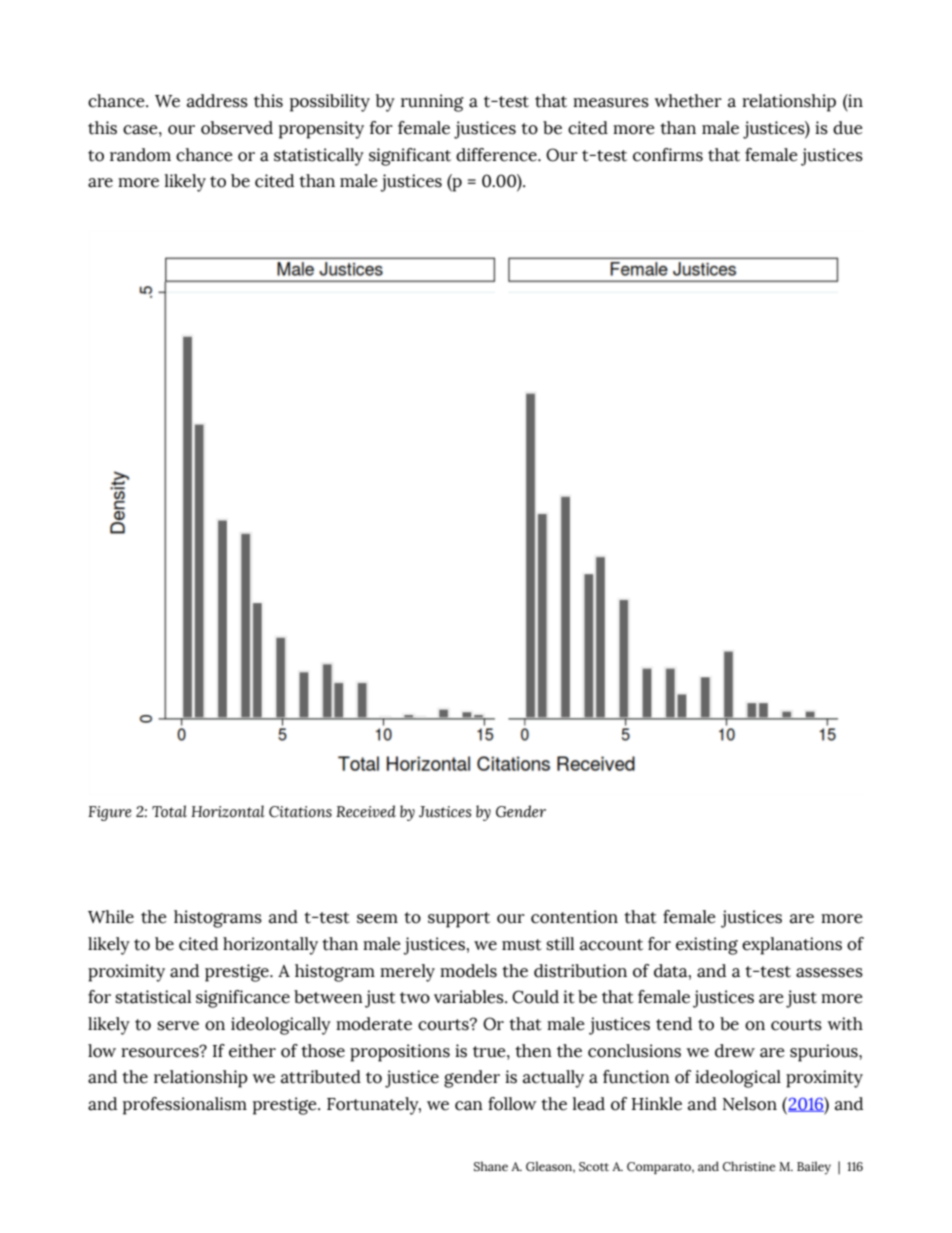  I want to click on address, so click(217, 101).
